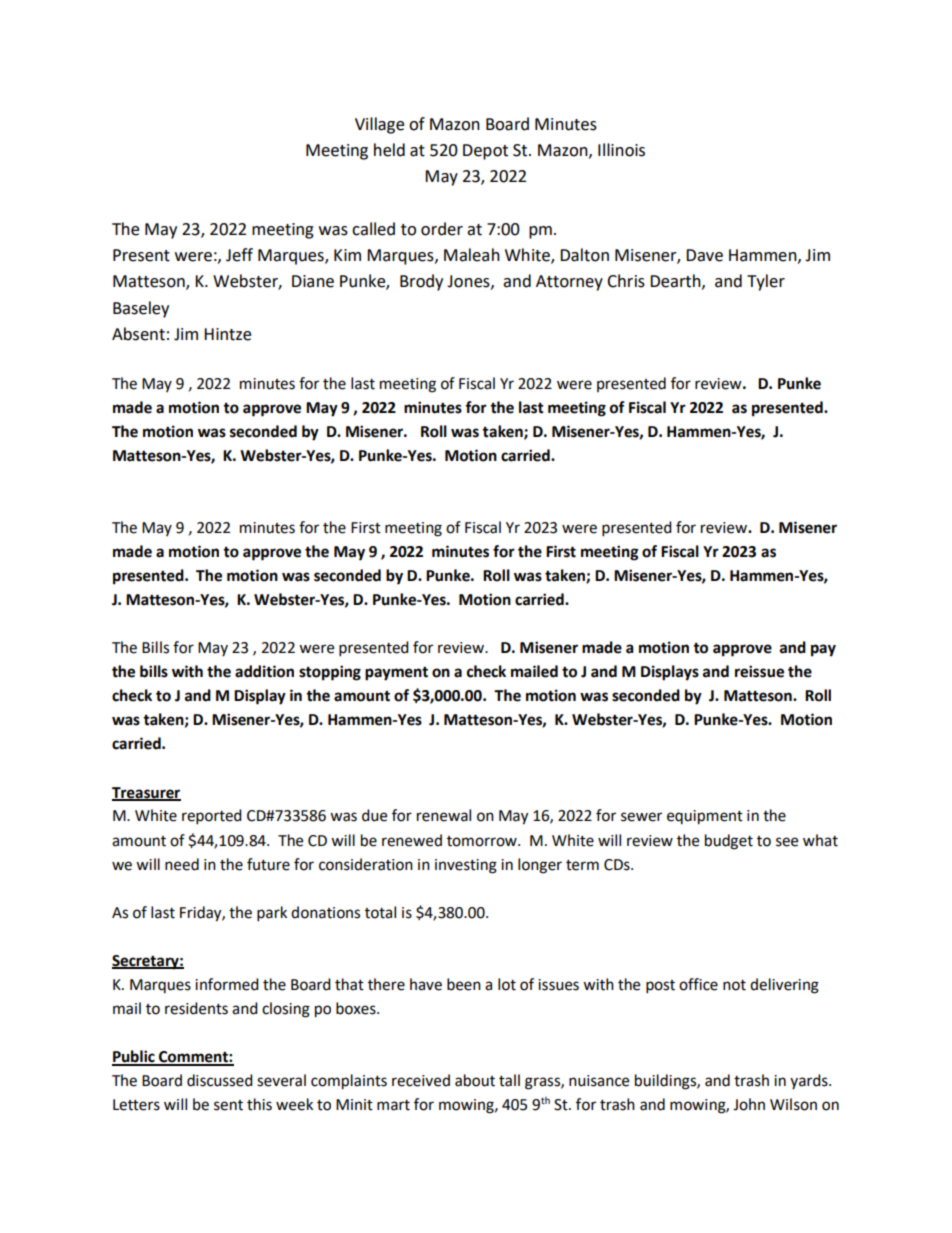 Image resolution: width=952 pixels, height=1233 pixels. I want to click on tomorrow, so click(483, 841).
